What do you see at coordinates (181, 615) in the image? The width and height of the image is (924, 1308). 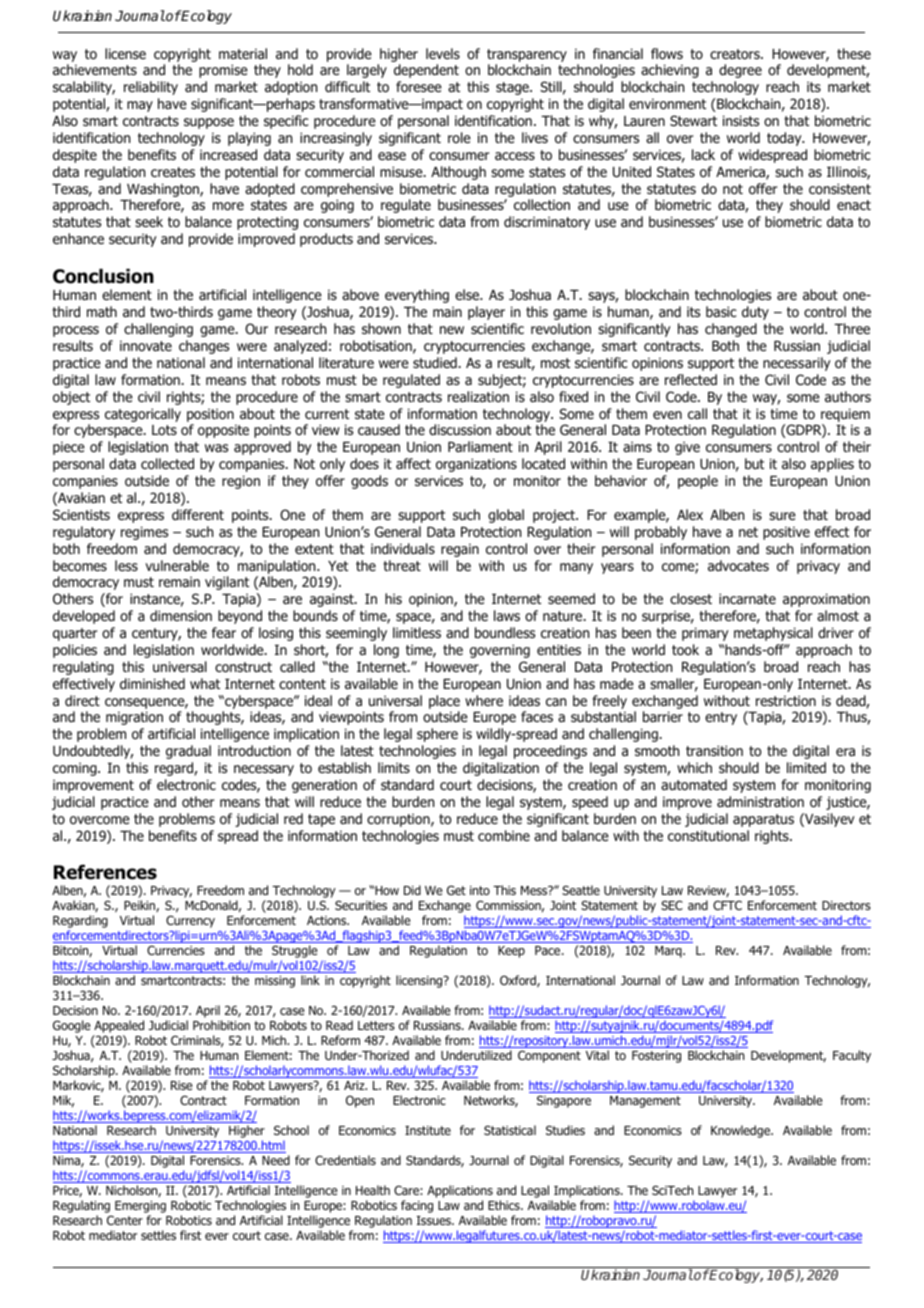 I see `dimension` at bounding box center [181, 615].
